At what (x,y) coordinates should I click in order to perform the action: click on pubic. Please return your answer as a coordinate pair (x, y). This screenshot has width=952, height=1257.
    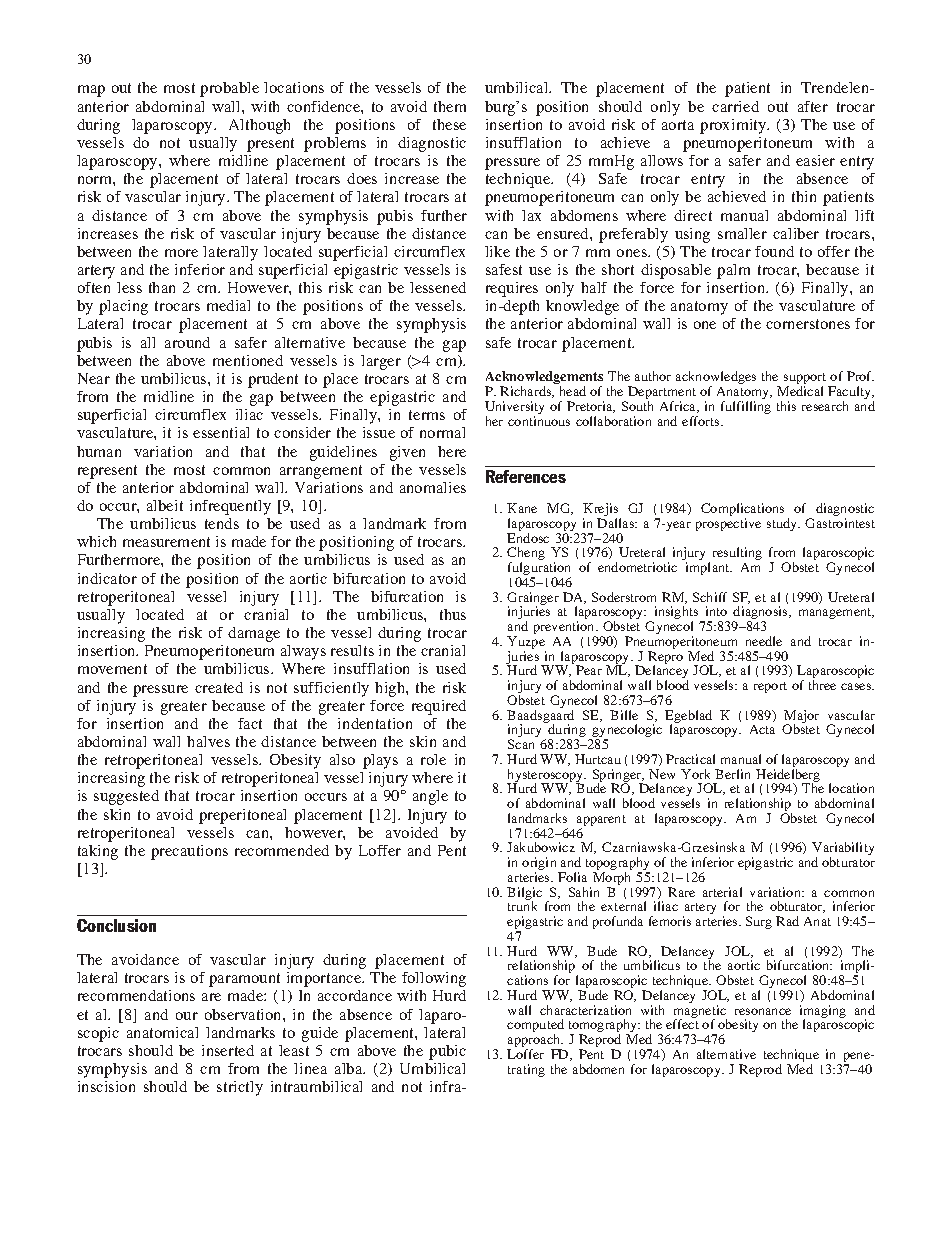
    Looking at the image, I should click on (447, 1052).
